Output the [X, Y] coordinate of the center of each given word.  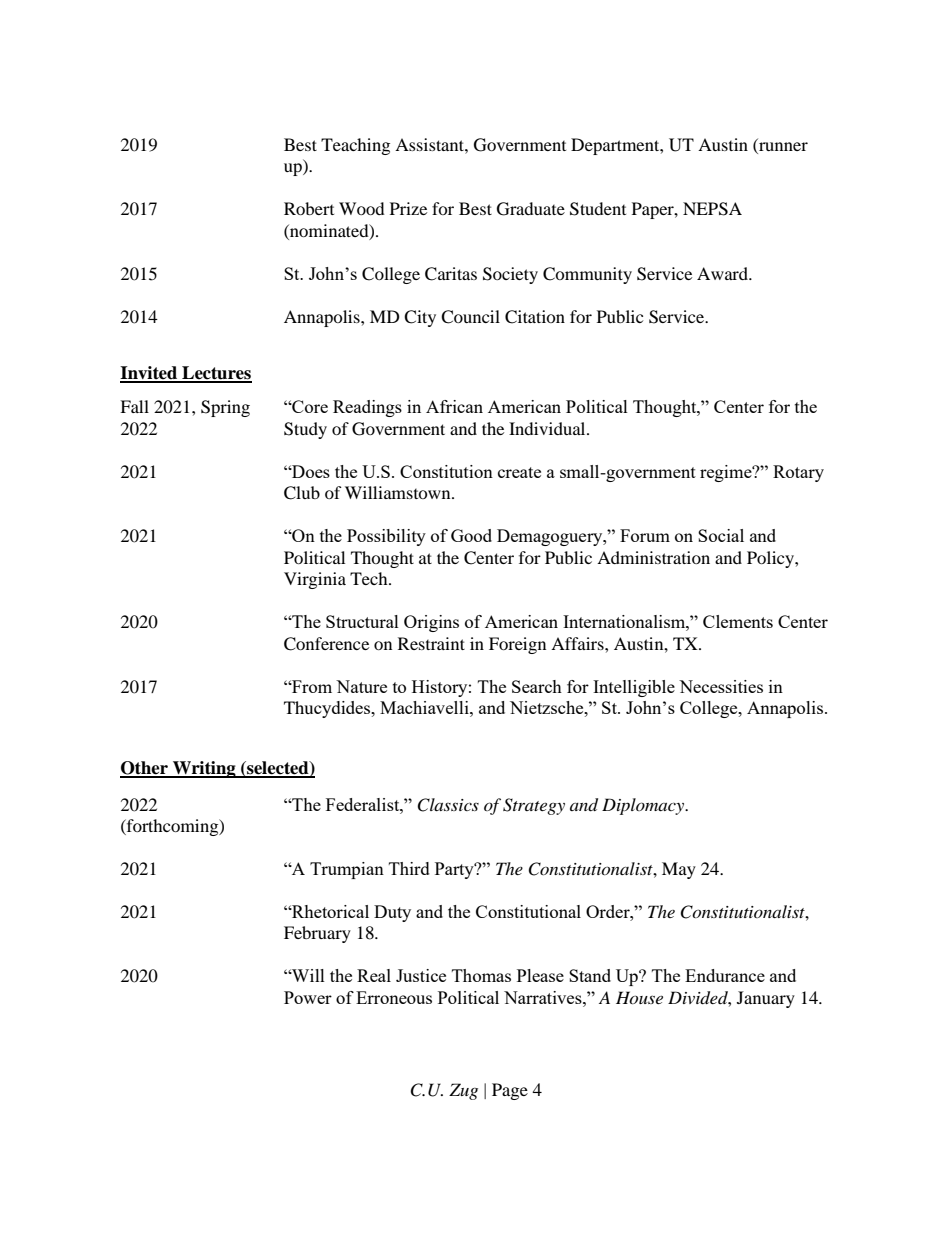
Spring [225, 408]
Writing [204, 769]
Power [308, 997]
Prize [408, 208]
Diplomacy [644, 806]
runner [782, 148]
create [519, 472]
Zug [463, 1091]
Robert [309, 208]
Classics [448, 805]
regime [727, 473]
